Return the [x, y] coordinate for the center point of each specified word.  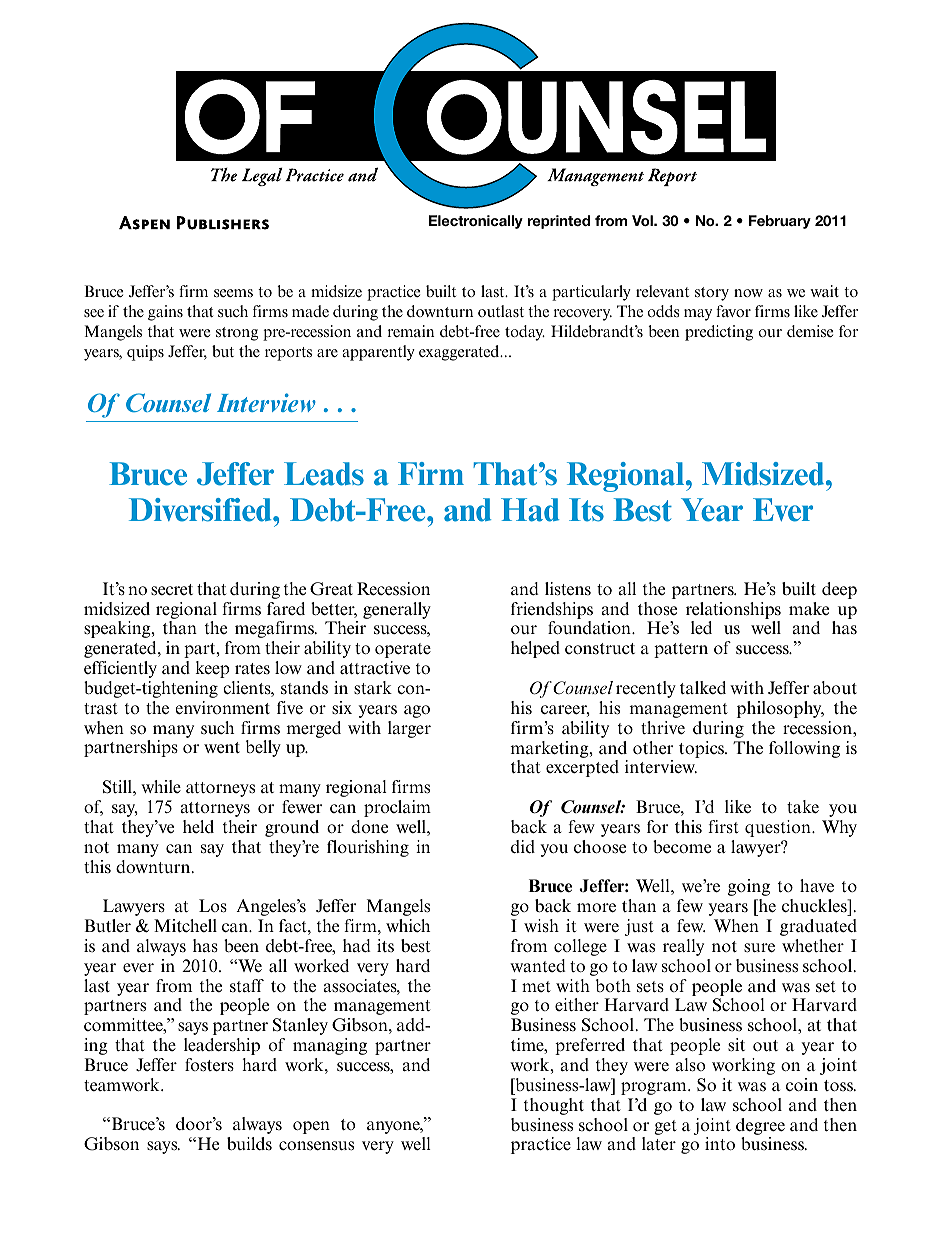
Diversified [201, 510]
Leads [324, 474]
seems [233, 293]
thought [553, 1106]
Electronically [476, 222]
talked [703, 687]
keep [212, 669]
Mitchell [185, 925]
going [749, 887]
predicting [719, 333]
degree [760, 1126]
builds [249, 1144]
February [780, 222]
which [408, 925]
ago [417, 711]
